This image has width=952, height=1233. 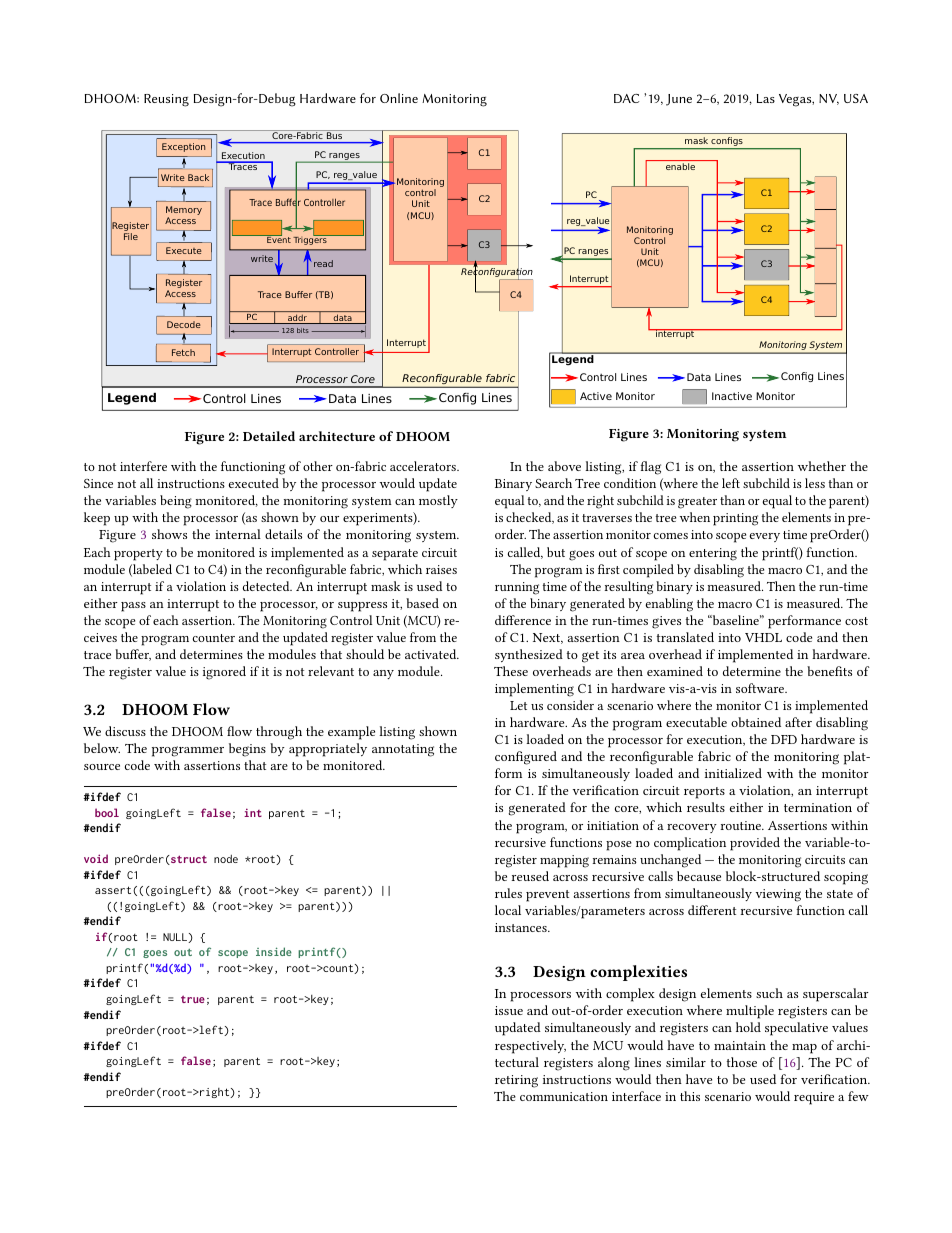 What do you see at coordinates (183, 147) in the image?
I see `Exception` at bounding box center [183, 147].
